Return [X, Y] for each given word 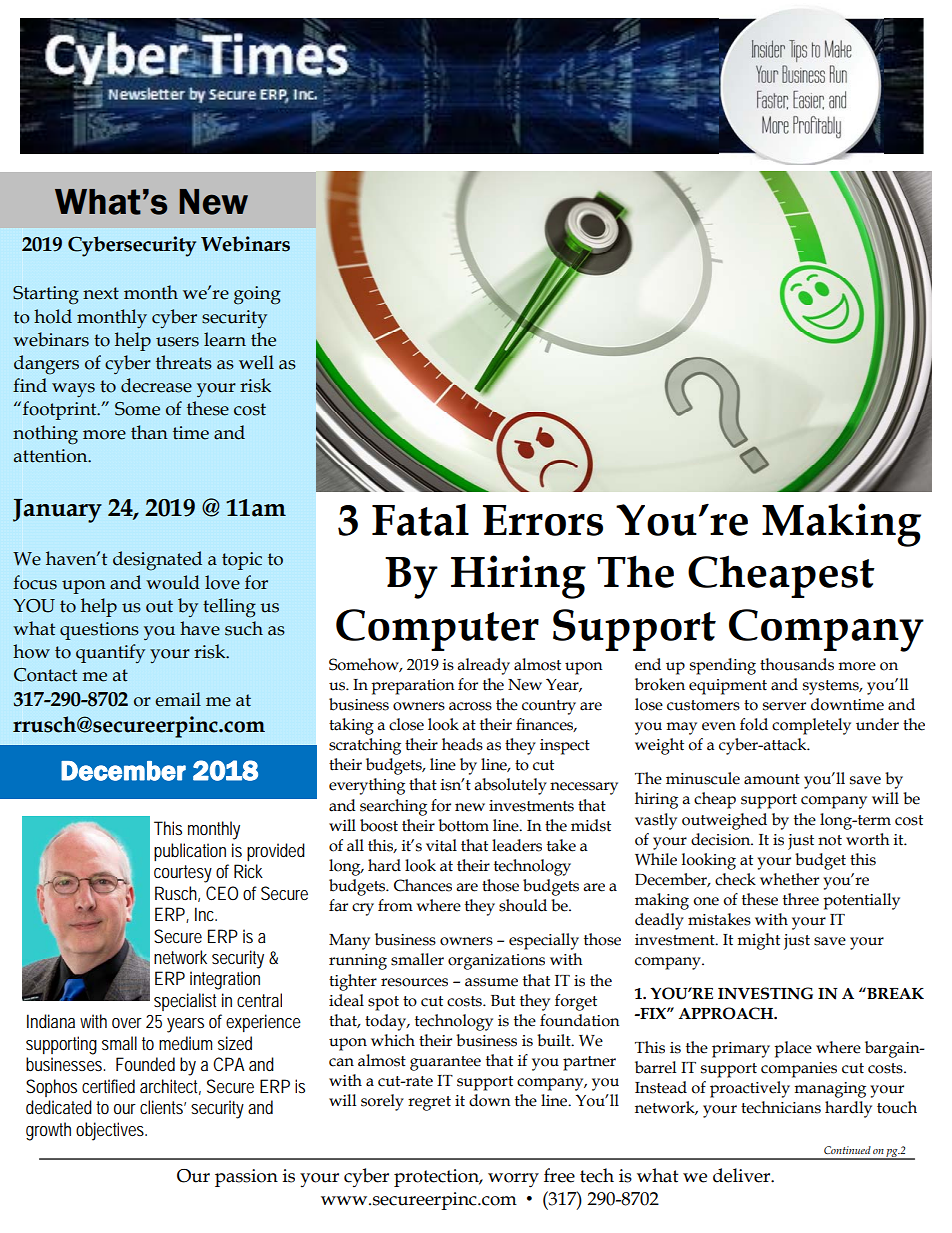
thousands [797, 664]
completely [811, 726]
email [178, 699]
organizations [496, 962]
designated [157, 561]
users [177, 342]
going [257, 295]
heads [462, 744]
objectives [111, 1131]
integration [225, 980]
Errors [543, 520]
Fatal [420, 519]
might [758, 941]
